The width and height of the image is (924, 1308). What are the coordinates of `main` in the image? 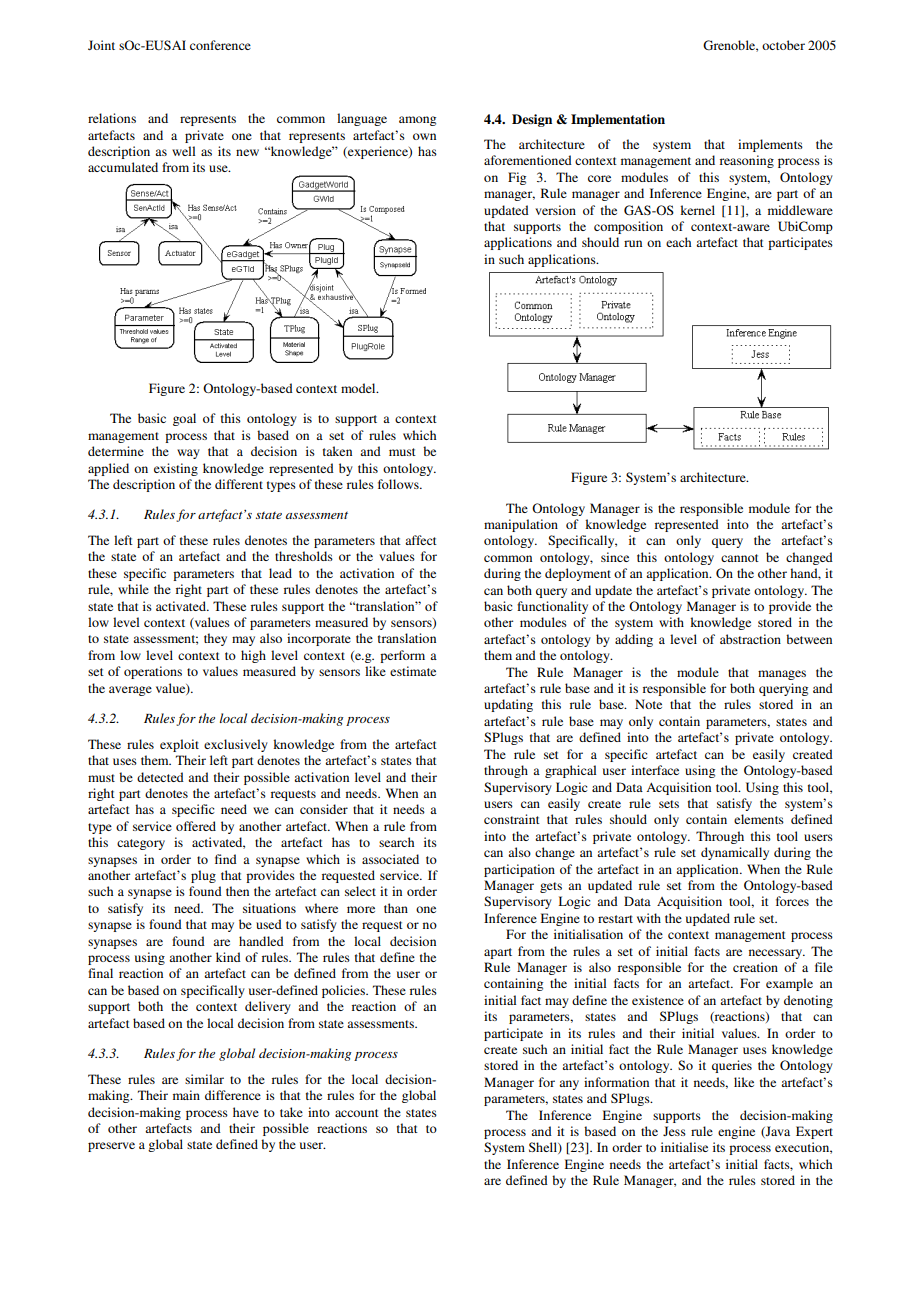 It's located at (186, 1095).
